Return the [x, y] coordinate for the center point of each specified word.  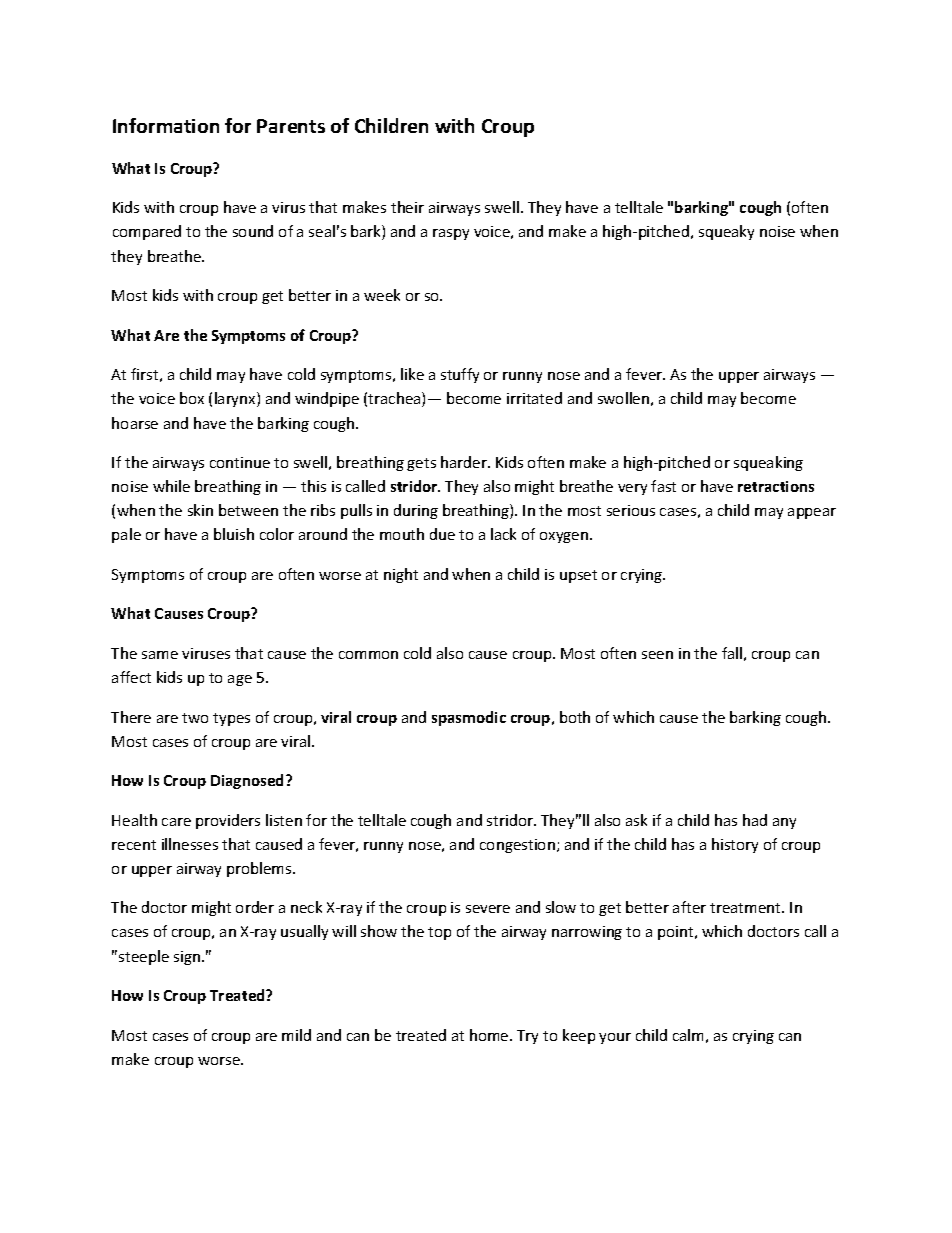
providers [228, 821]
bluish [234, 534]
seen [657, 655]
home [490, 1035]
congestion [517, 846]
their [407, 207]
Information [166, 125]
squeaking [768, 463]
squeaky [726, 232]
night [401, 575]
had [755, 820]
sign [188, 958]
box [192, 398]
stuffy [460, 375]
